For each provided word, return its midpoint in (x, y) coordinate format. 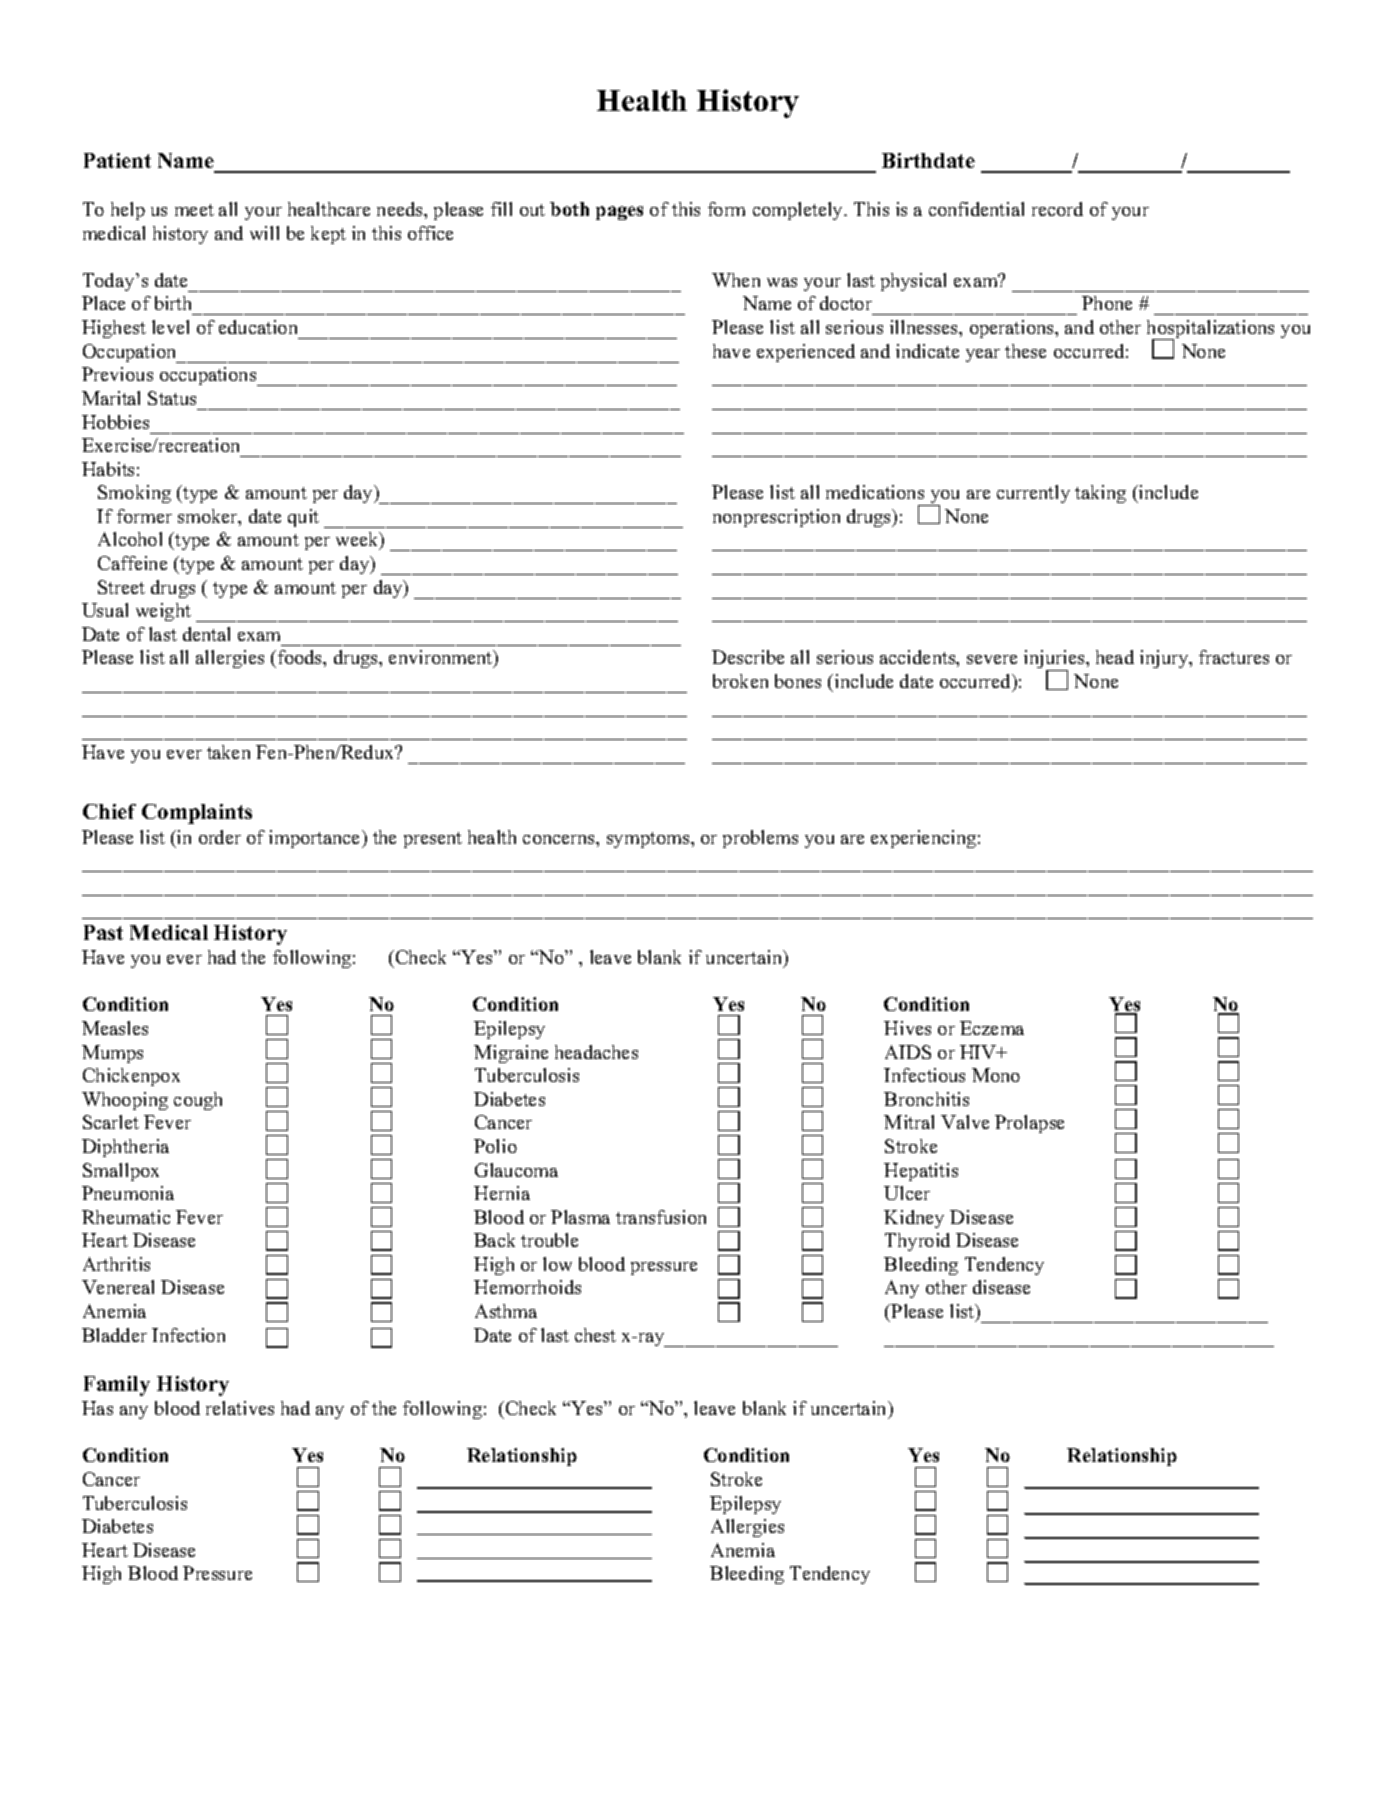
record (1057, 209)
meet (194, 210)
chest (595, 1335)
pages (619, 213)
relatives (240, 1408)
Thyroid (917, 1242)
